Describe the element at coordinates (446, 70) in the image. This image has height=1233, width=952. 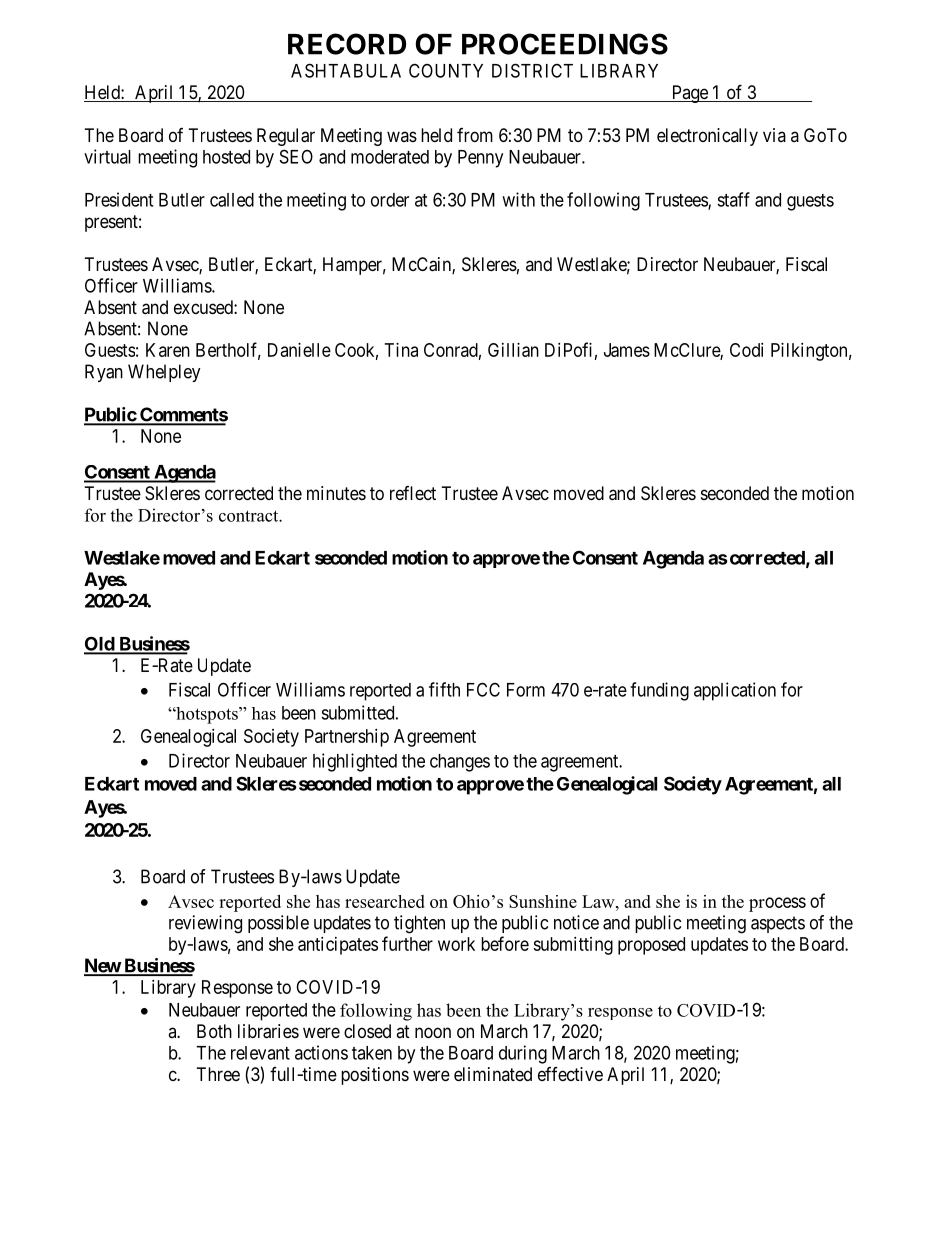
I see `COUNTY` at that location.
